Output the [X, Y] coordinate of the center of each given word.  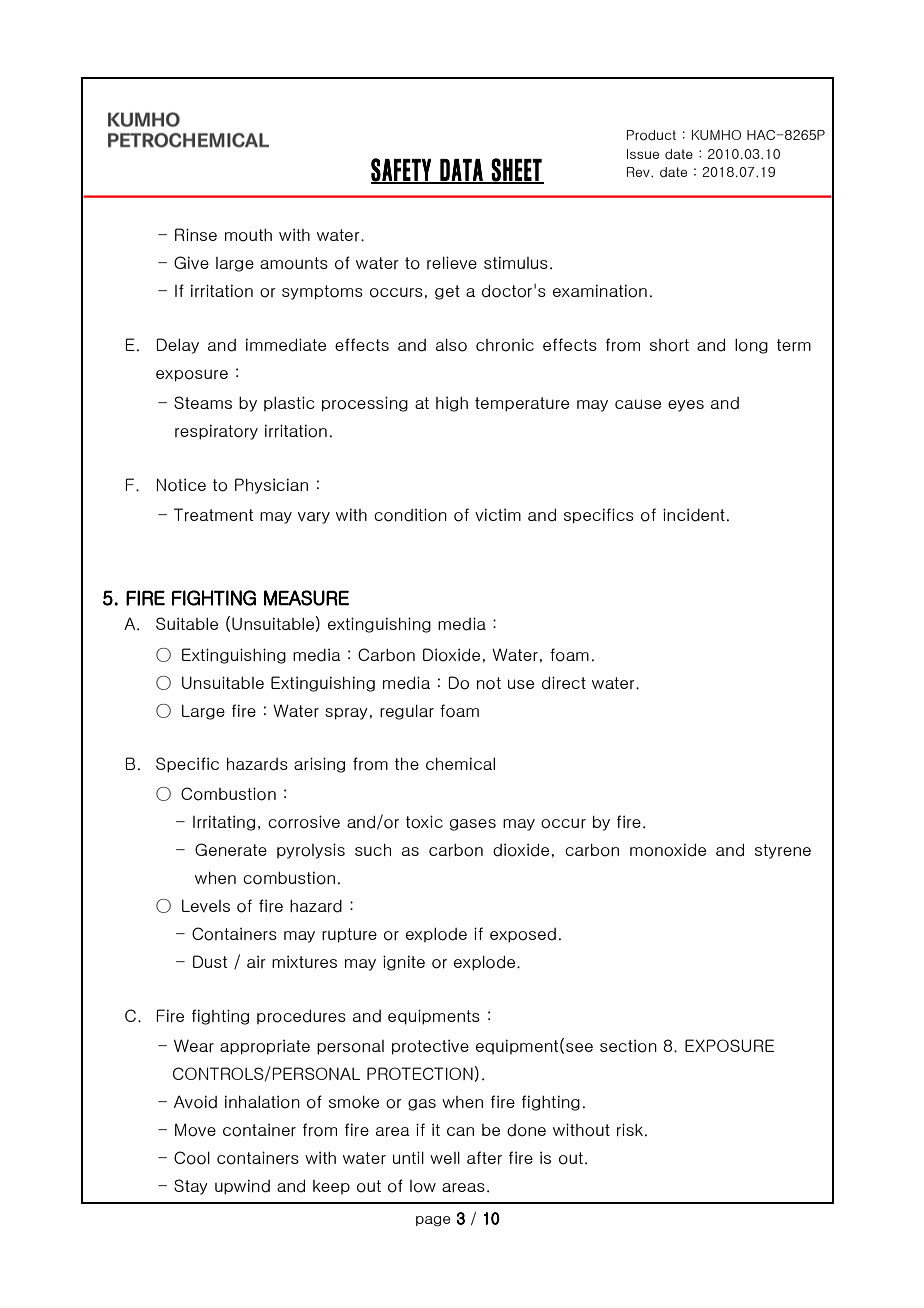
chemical [460, 763]
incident [694, 515]
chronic [505, 345]
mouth [248, 235]
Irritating [224, 823]
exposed [523, 935]
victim [498, 514]
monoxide [668, 850]
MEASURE [306, 598]
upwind [242, 1187]
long [751, 346]
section [628, 1046]
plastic [289, 403]
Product [651, 135]
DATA [461, 171]
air [256, 961]
